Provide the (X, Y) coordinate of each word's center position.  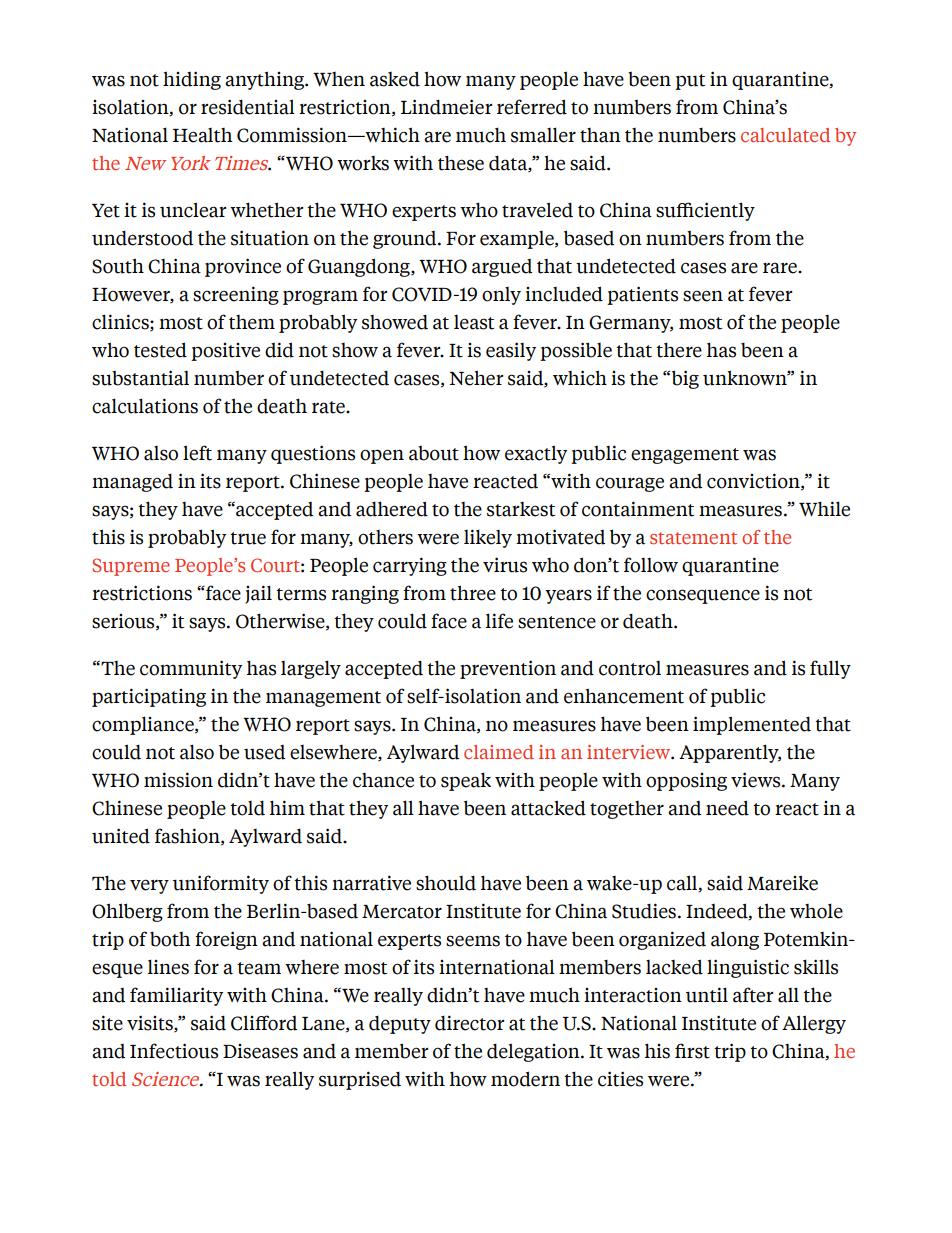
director (469, 1023)
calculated (785, 135)
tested (160, 350)
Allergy (814, 1024)
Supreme (131, 567)
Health (202, 135)
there (679, 350)
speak (466, 781)
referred (532, 107)
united (121, 836)
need (727, 808)
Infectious (174, 1051)
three (473, 593)
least (474, 322)
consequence (703, 596)
